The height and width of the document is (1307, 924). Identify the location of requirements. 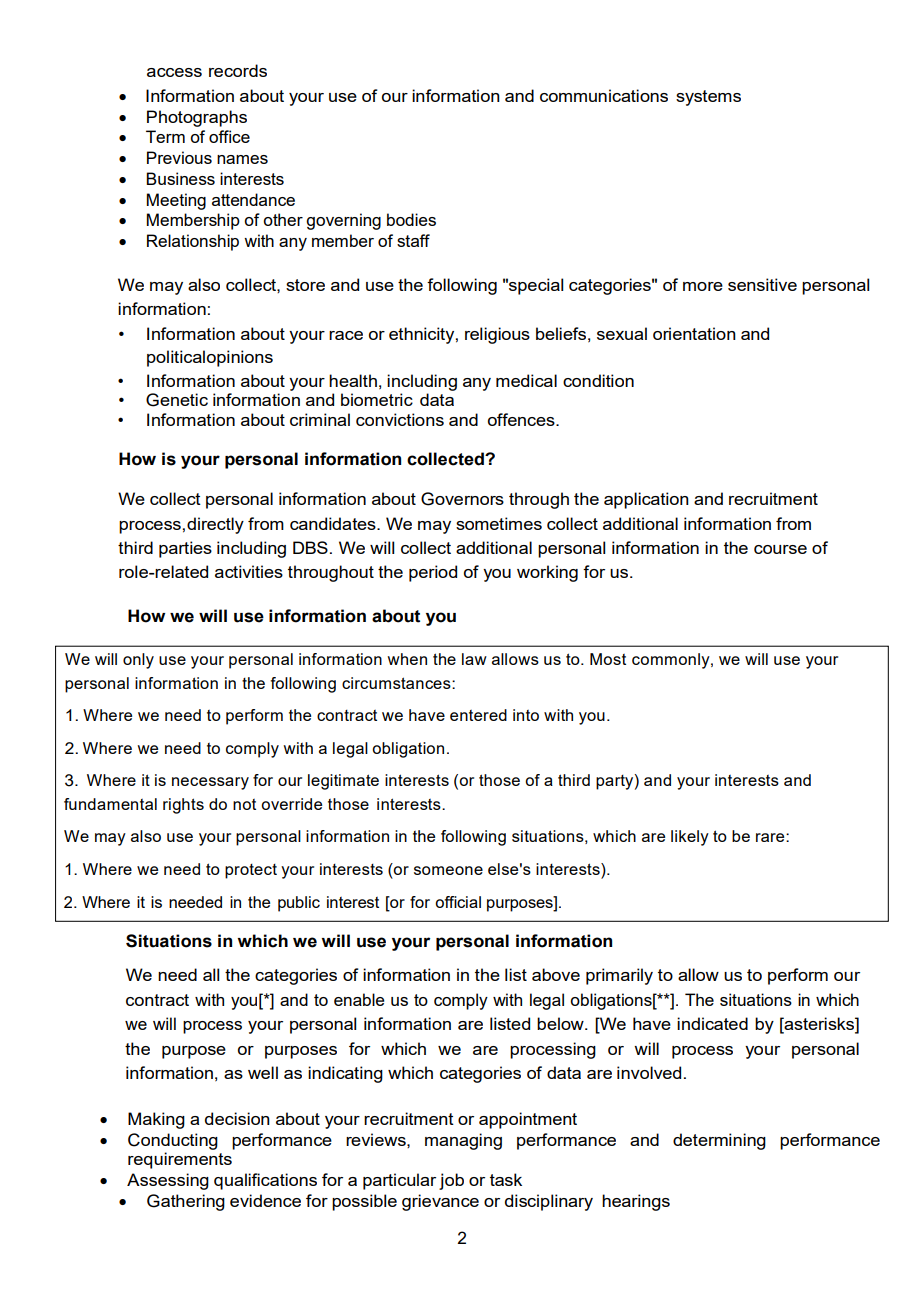
(180, 1160).
